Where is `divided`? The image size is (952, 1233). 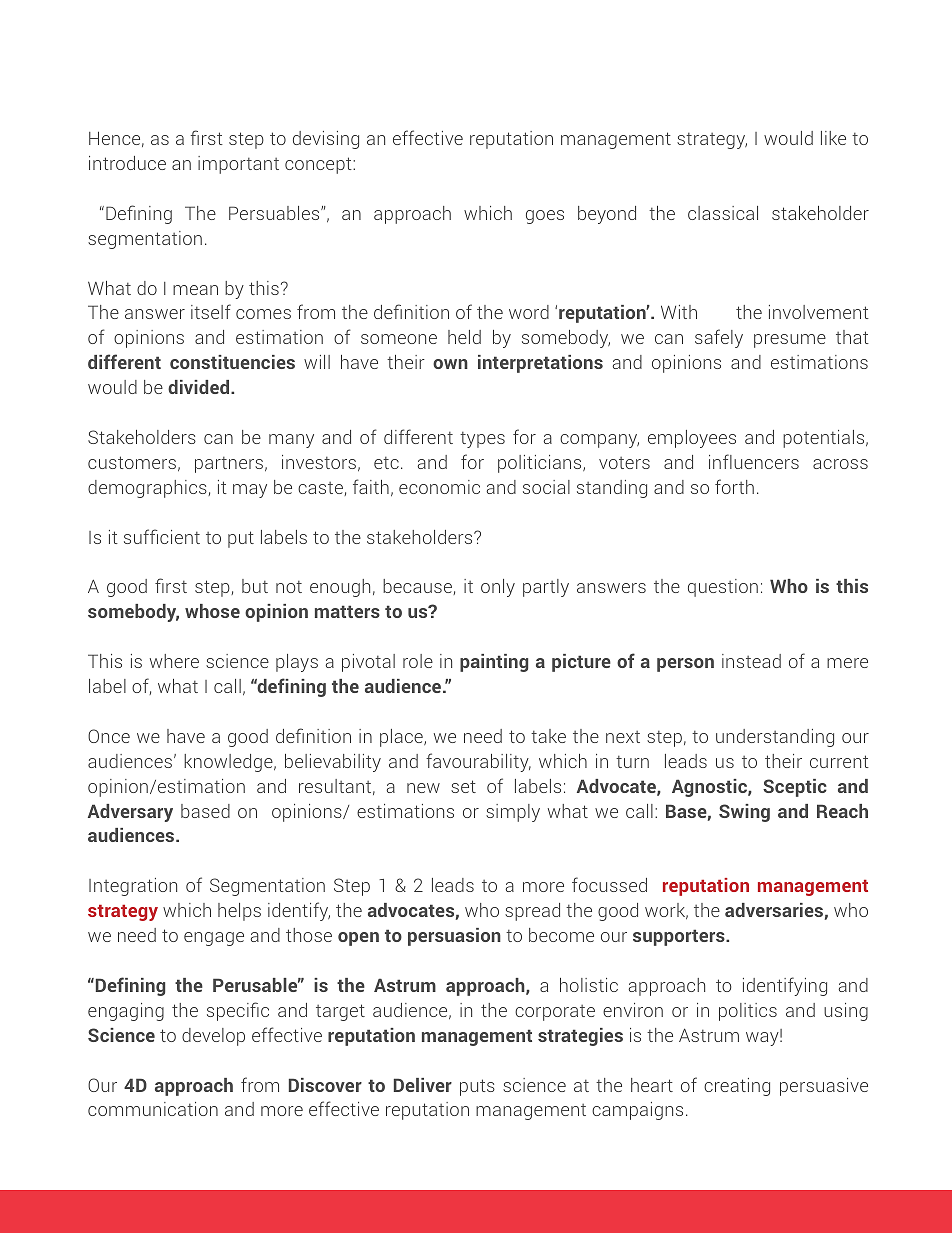 divided is located at coordinates (200, 387).
